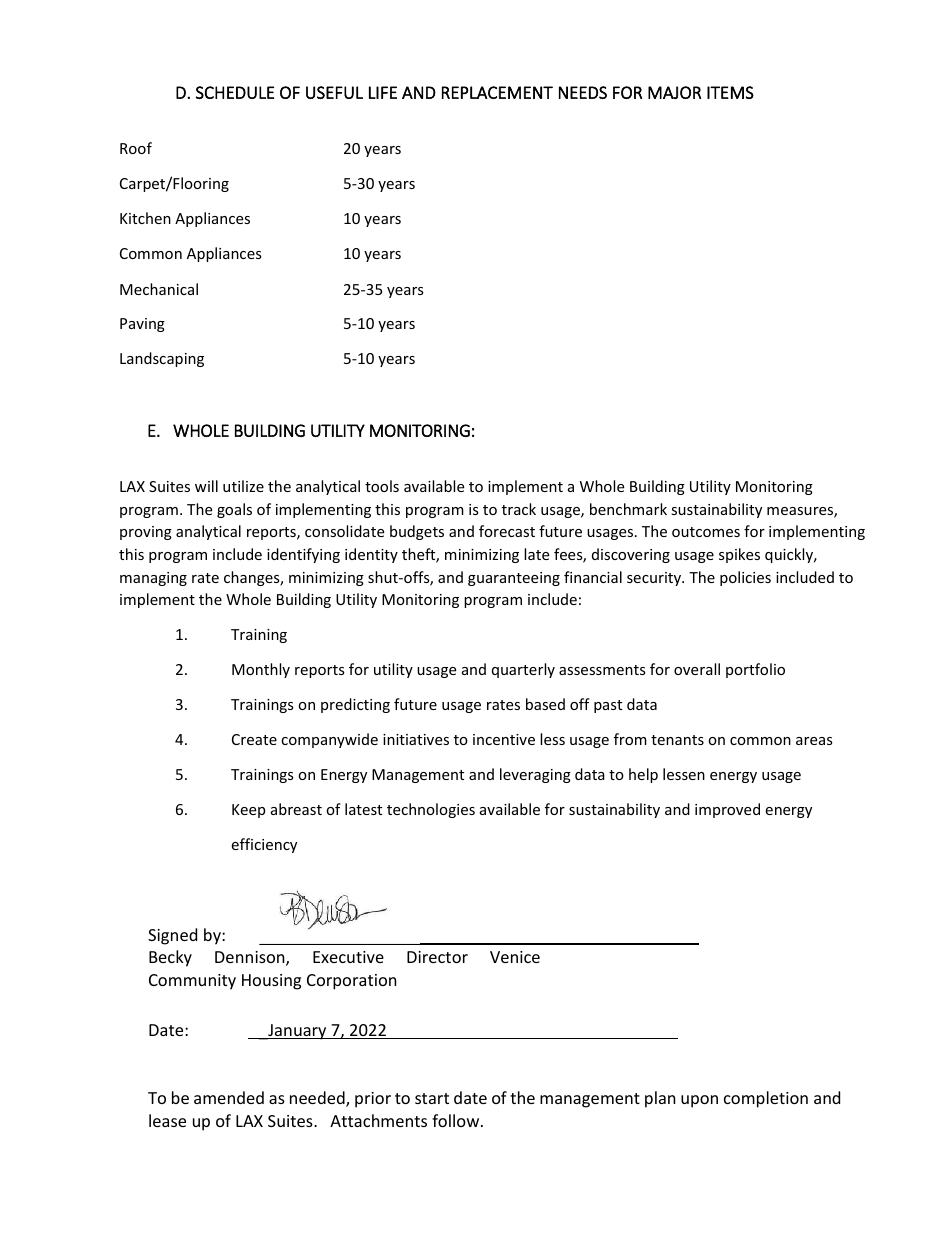  Describe the element at coordinates (235, 92) in the document. I see `SCHEDULE` at that location.
